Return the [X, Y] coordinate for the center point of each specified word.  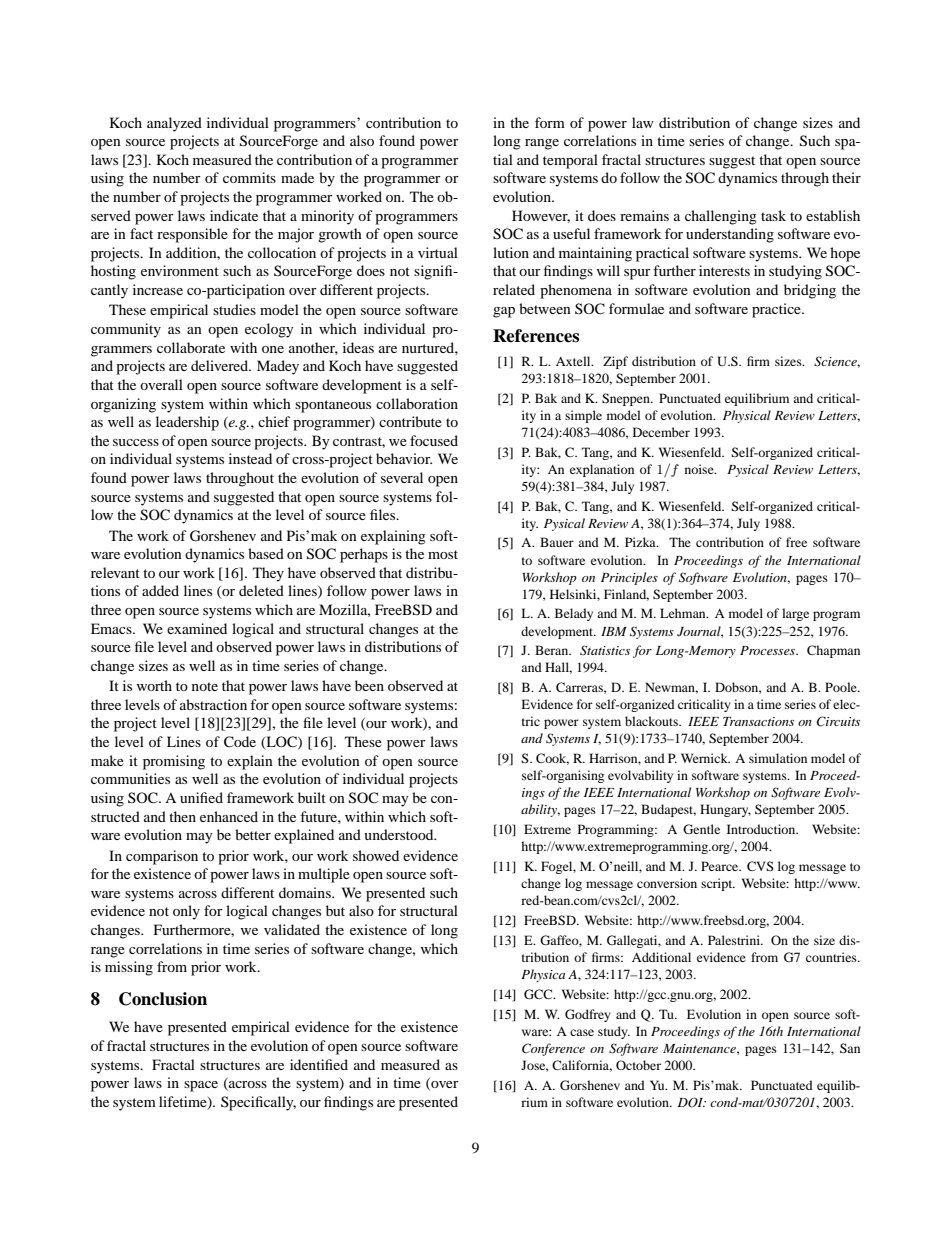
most [443, 554]
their [846, 177]
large [795, 614]
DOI [692, 1102]
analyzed [174, 124]
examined [197, 628]
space [201, 1086]
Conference [553, 1049]
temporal [570, 161]
